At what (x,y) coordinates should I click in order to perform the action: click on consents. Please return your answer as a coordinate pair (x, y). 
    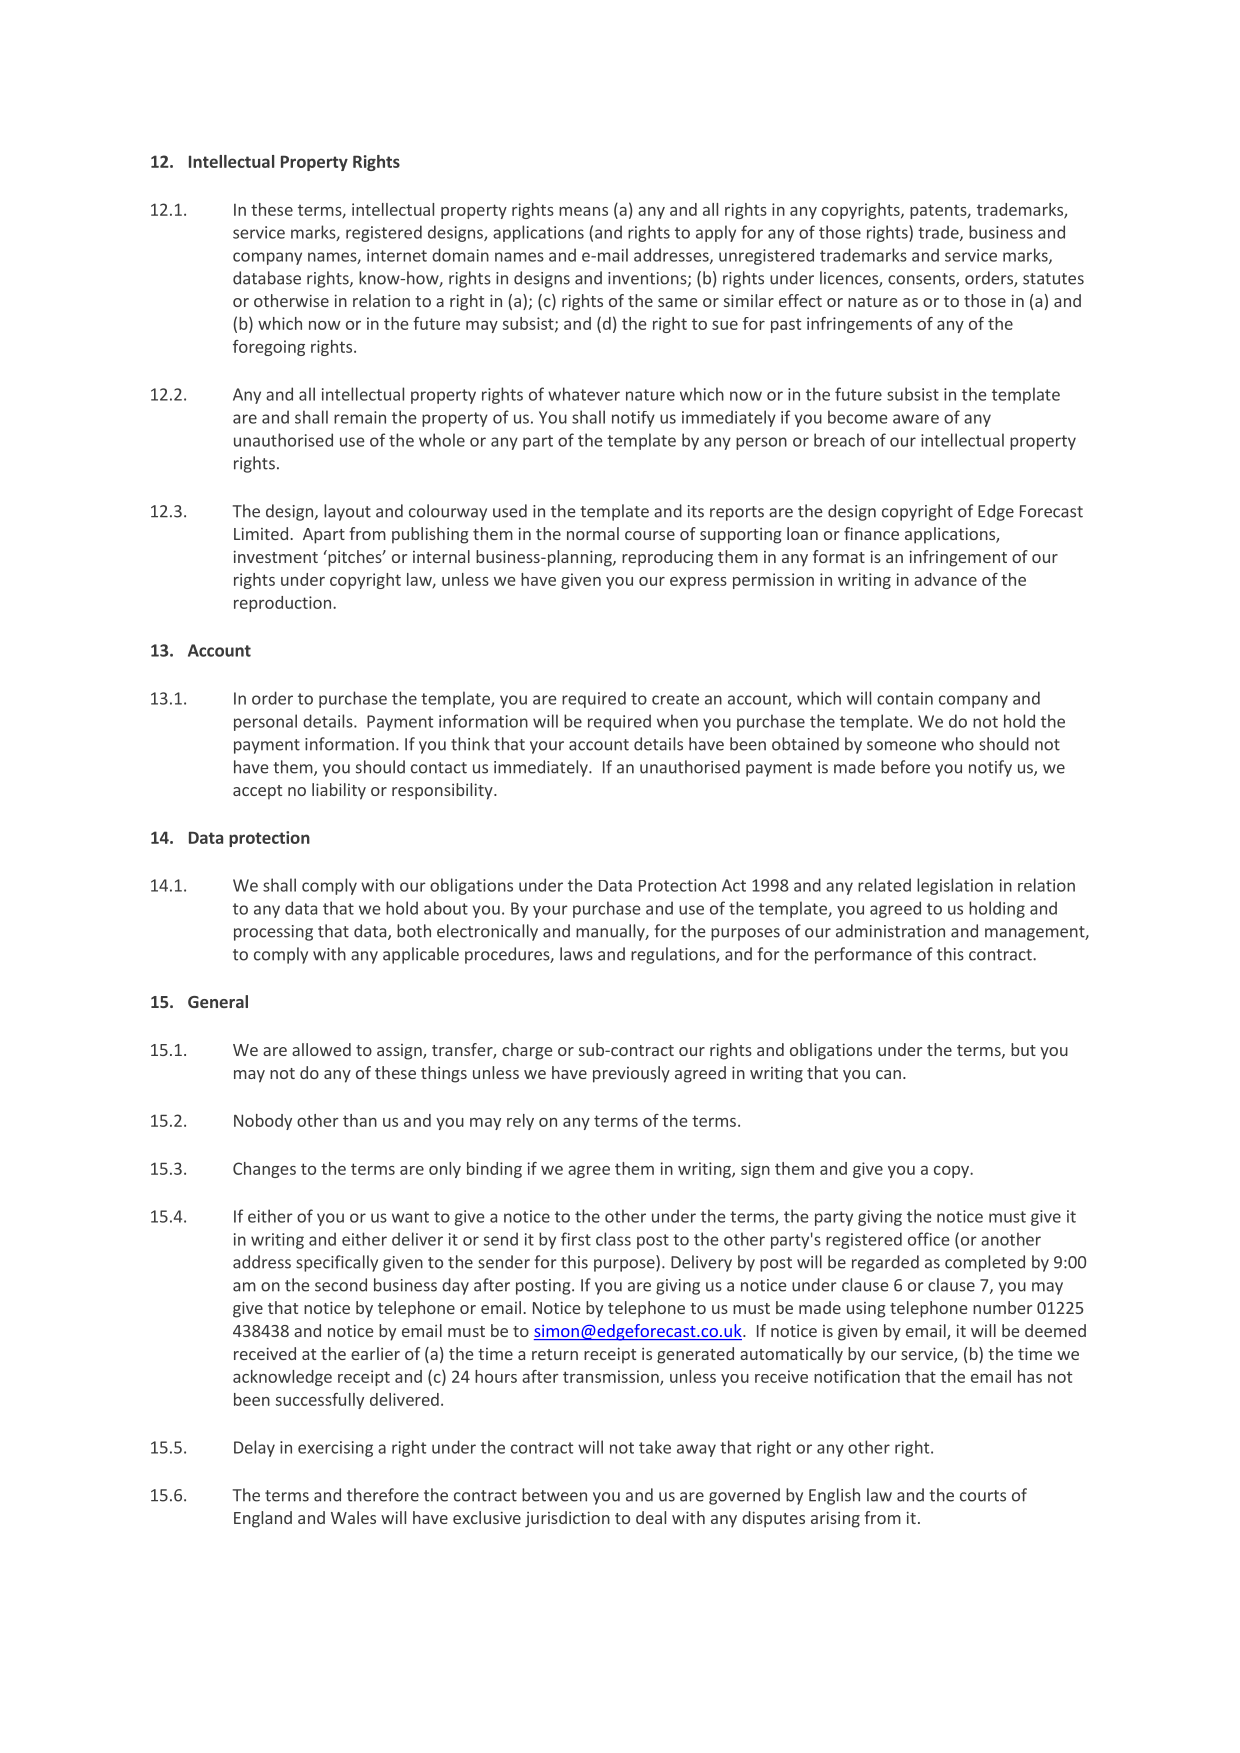
    Looking at the image, I should click on (922, 280).
